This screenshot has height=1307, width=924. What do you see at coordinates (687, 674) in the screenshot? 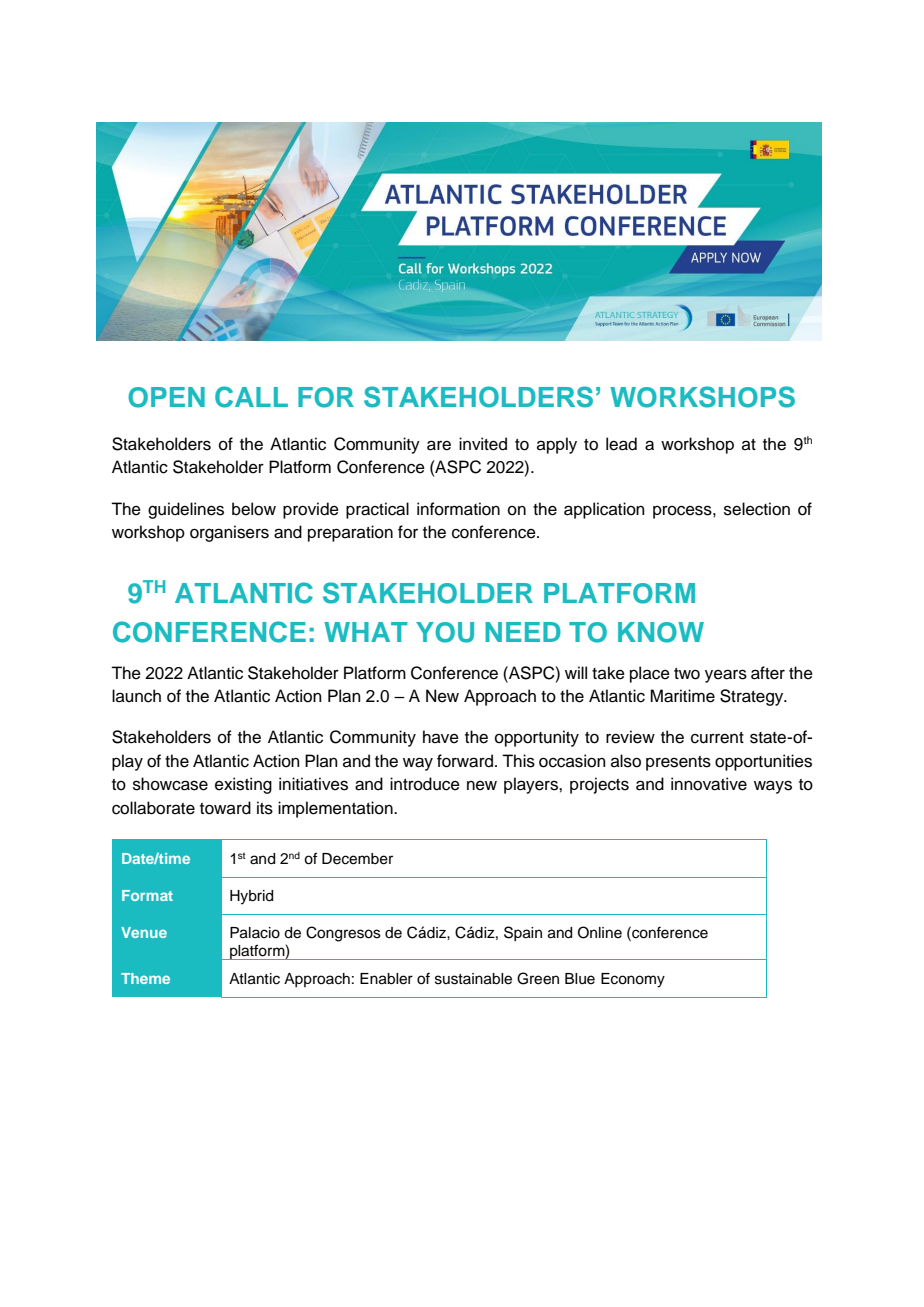
I see `two` at bounding box center [687, 674].
